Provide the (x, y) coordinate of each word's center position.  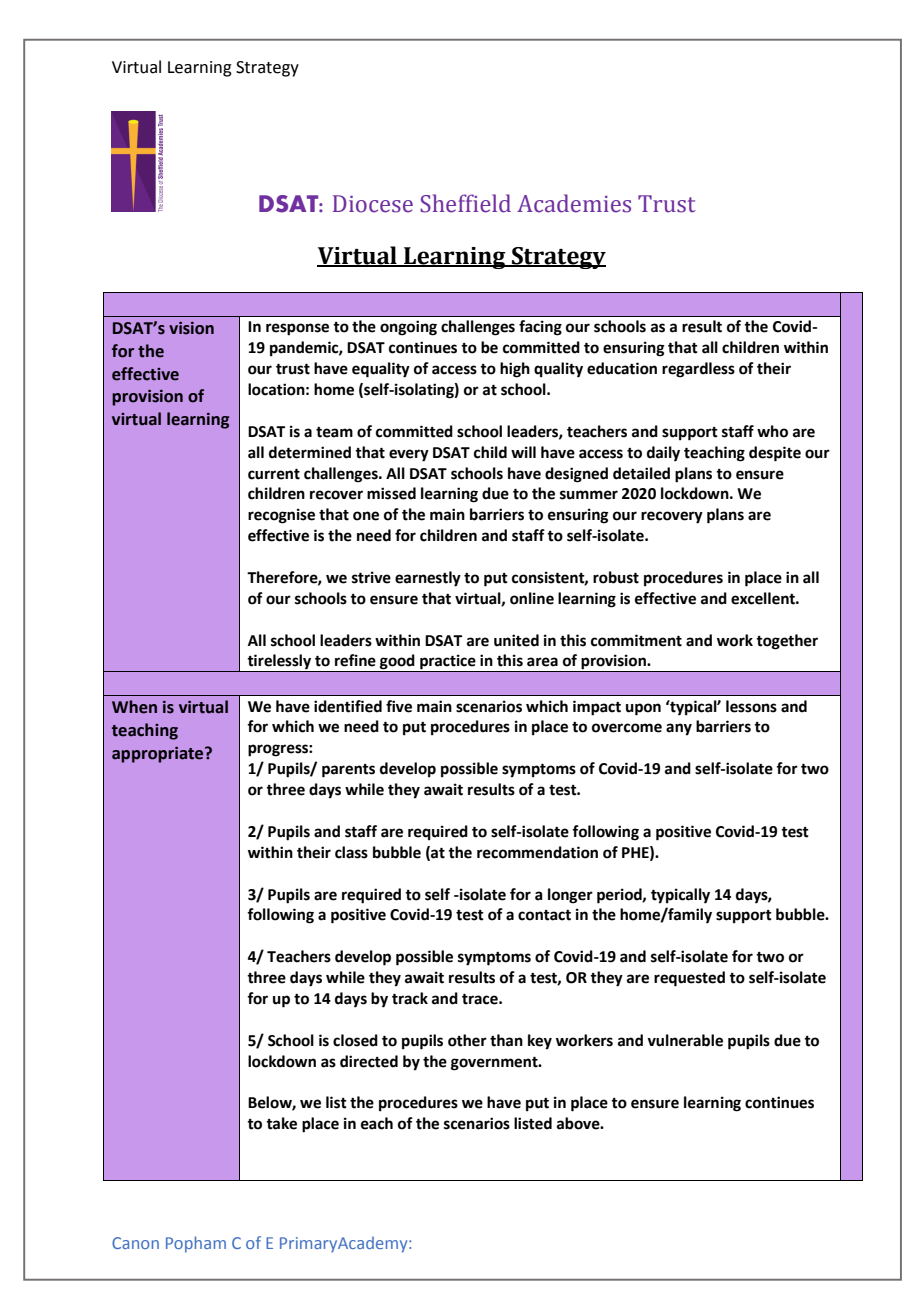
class (351, 852)
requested (689, 979)
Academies (574, 203)
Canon (135, 1243)
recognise (281, 516)
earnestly (428, 579)
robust (616, 577)
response (297, 329)
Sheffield (465, 203)
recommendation (537, 852)
